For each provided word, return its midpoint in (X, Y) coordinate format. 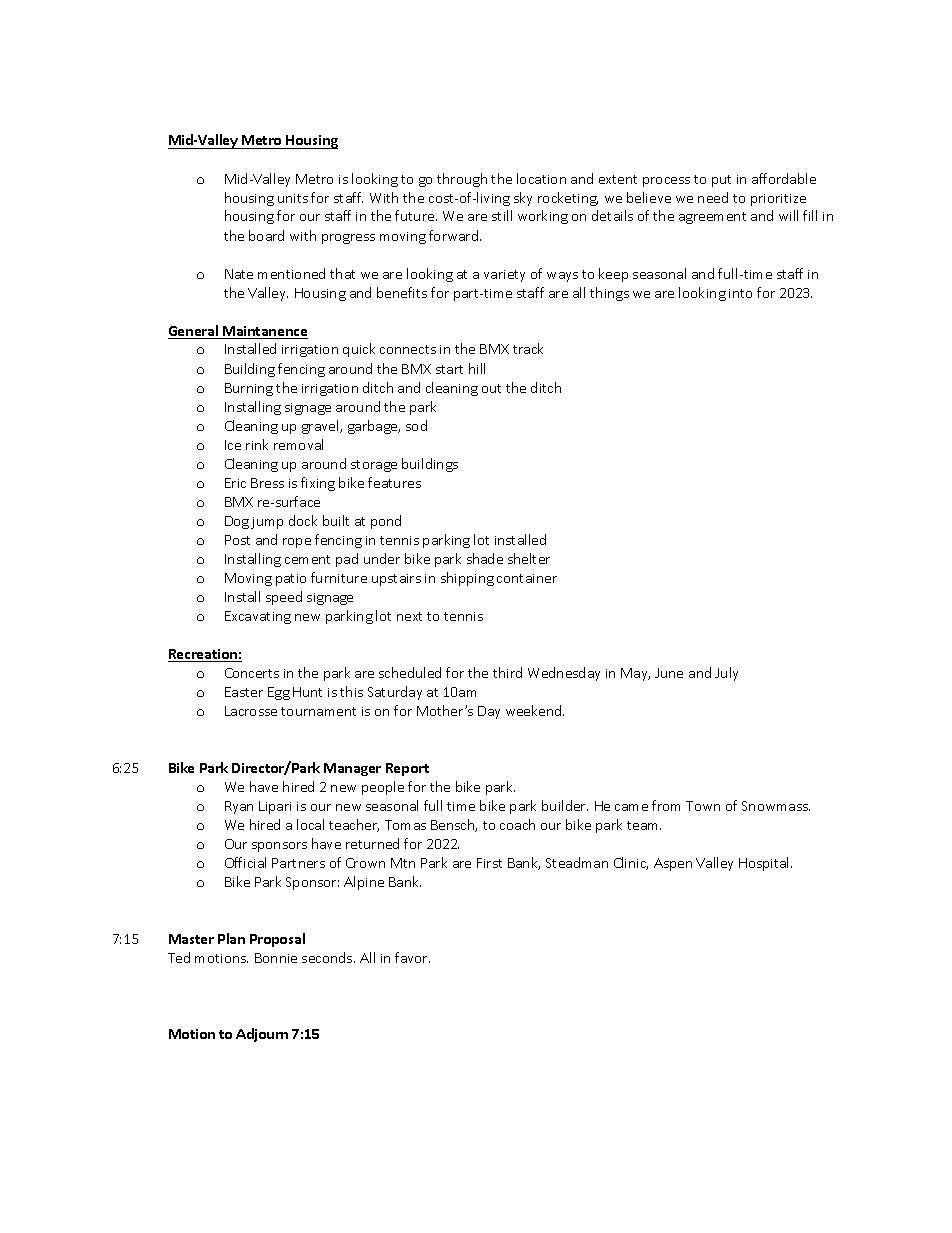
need (713, 197)
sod (416, 425)
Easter (244, 692)
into (740, 293)
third (507, 672)
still (502, 215)
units (293, 198)
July (726, 674)
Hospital (765, 864)
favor (412, 957)
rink (257, 444)
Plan (231, 938)
